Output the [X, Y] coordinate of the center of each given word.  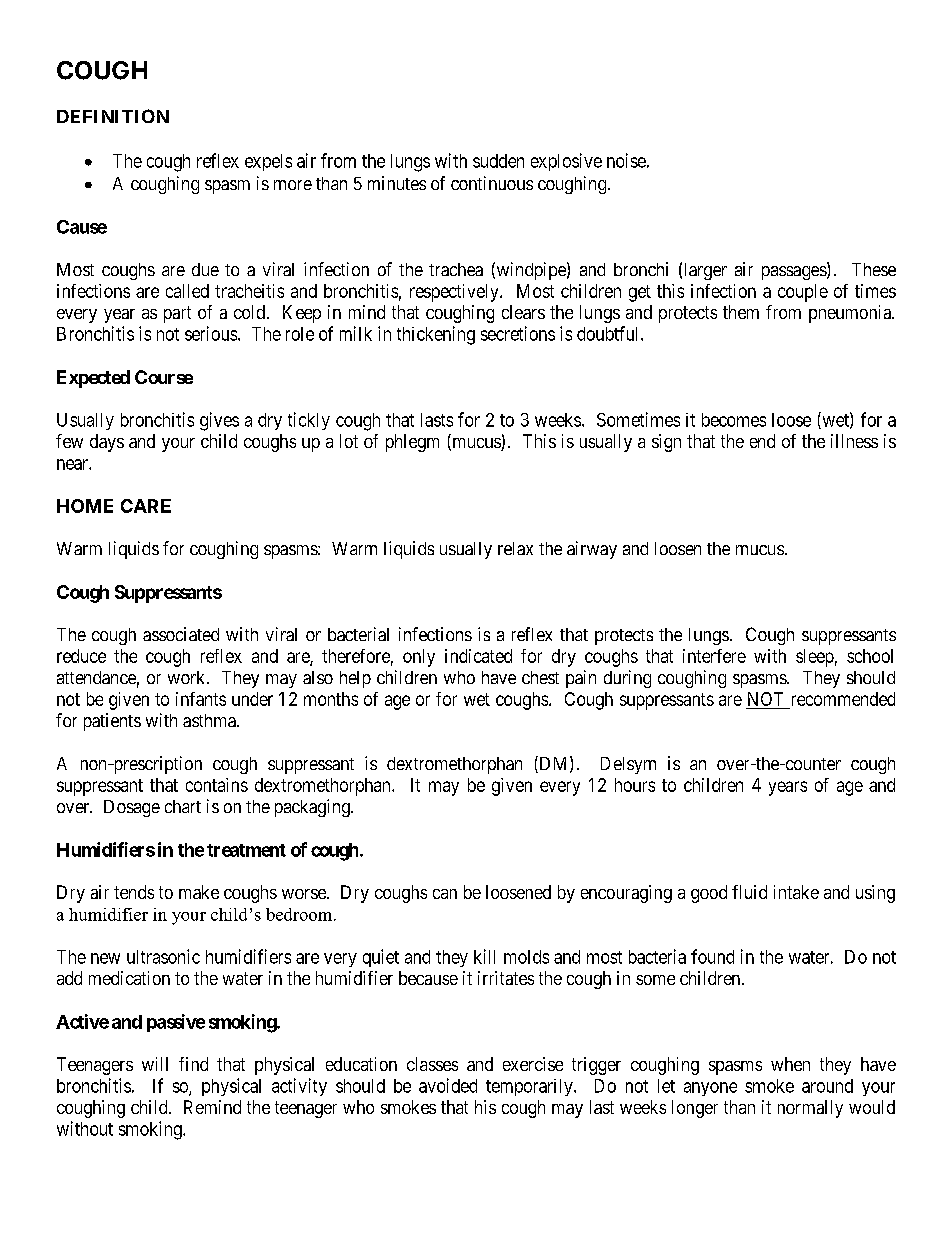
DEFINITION [113, 116]
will [155, 1064]
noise [626, 160]
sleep [815, 658]
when [790, 1064]
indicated [478, 656]
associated [181, 634]
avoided [448, 1085]
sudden [498, 161]
